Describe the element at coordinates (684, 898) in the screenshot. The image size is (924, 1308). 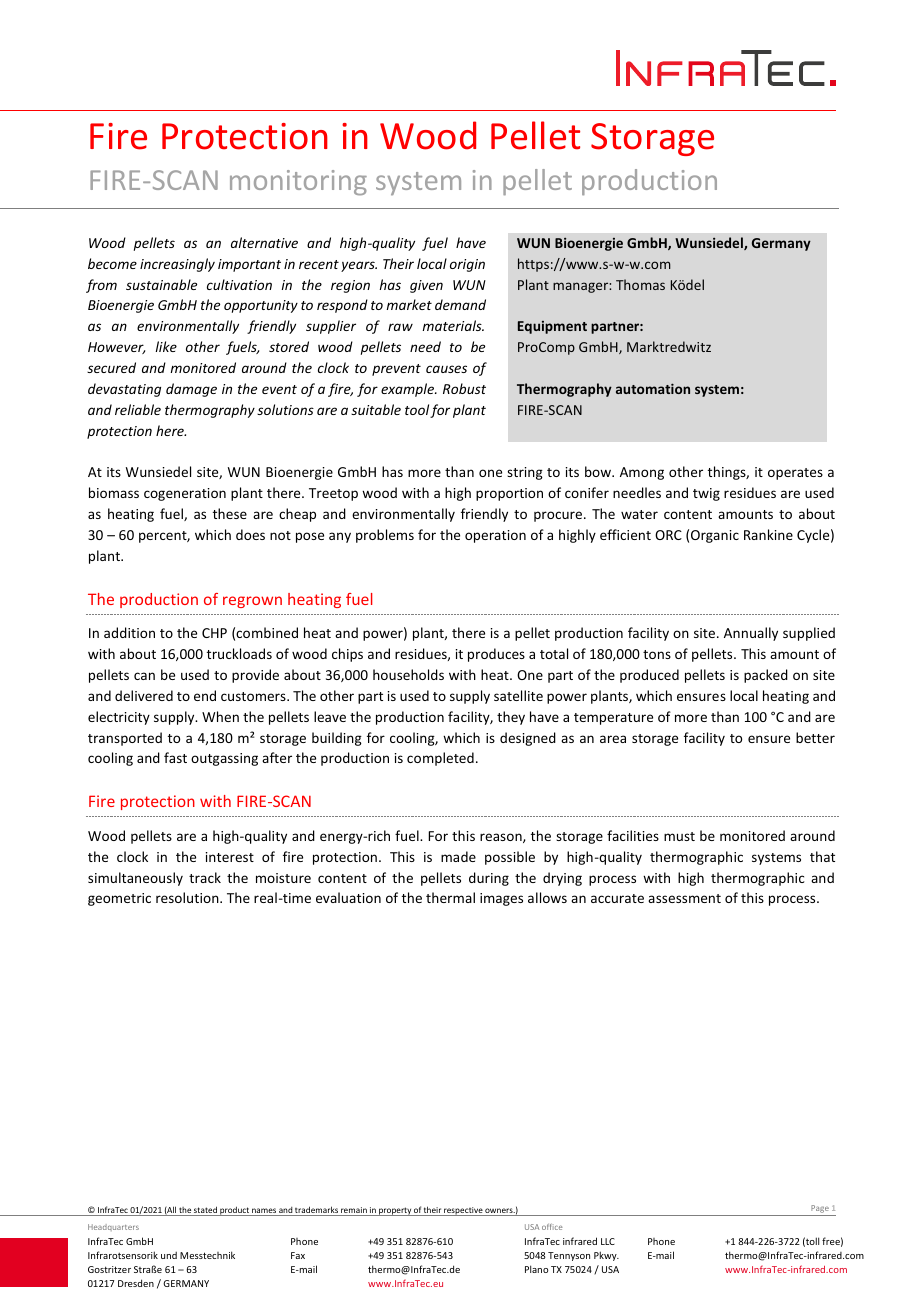
I see `assessment` at that location.
